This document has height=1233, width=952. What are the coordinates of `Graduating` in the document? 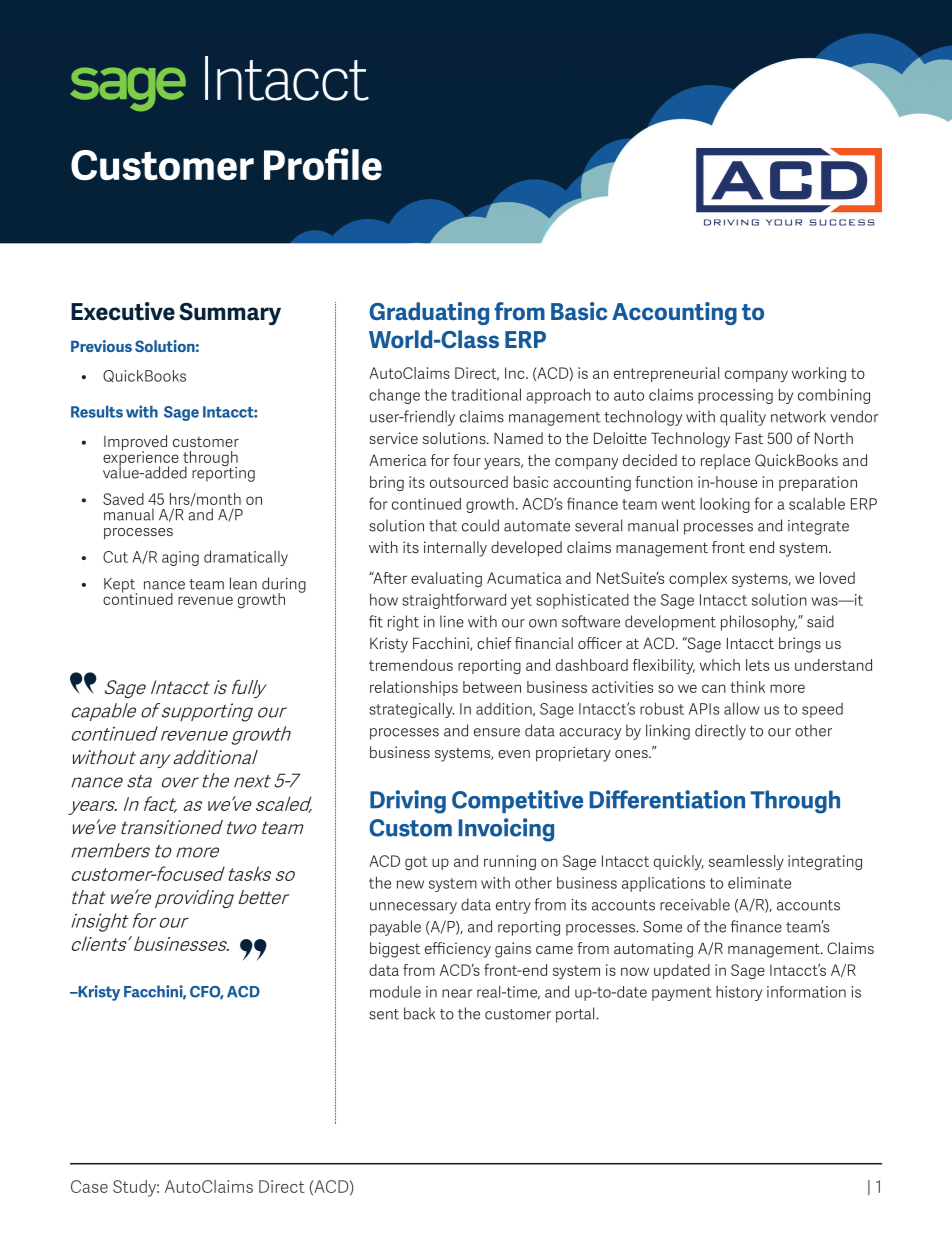 It's located at (429, 313).
